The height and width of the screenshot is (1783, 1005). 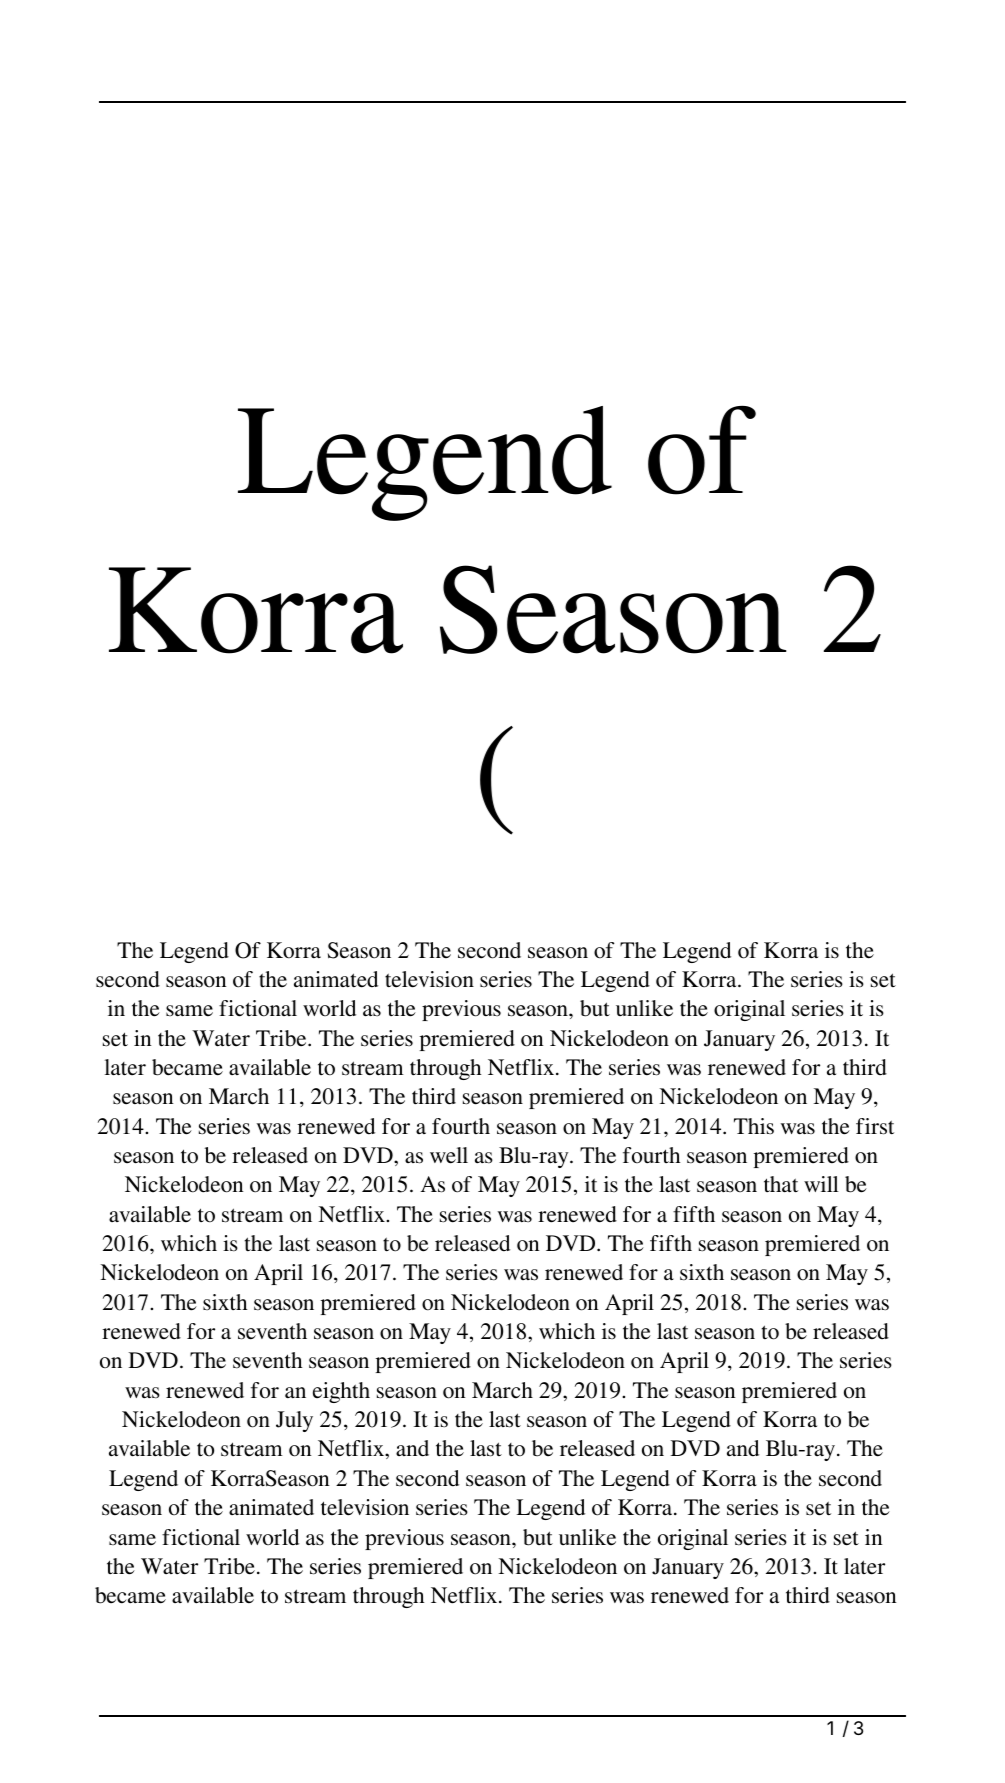 What do you see at coordinates (449, 1155) in the screenshot?
I see `well` at bounding box center [449, 1155].
